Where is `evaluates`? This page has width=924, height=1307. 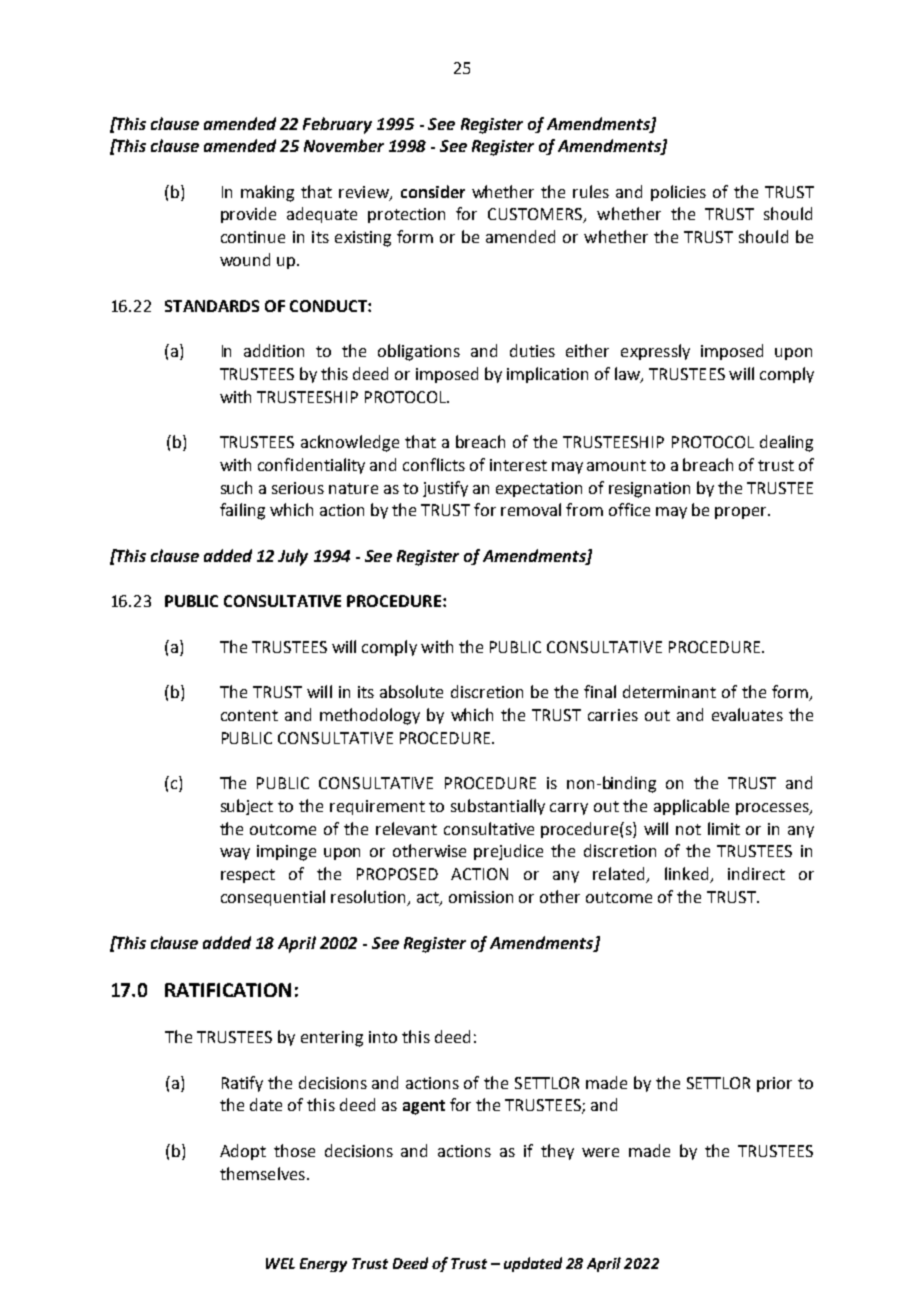 evaluates is located at coordinates (747, 714).
